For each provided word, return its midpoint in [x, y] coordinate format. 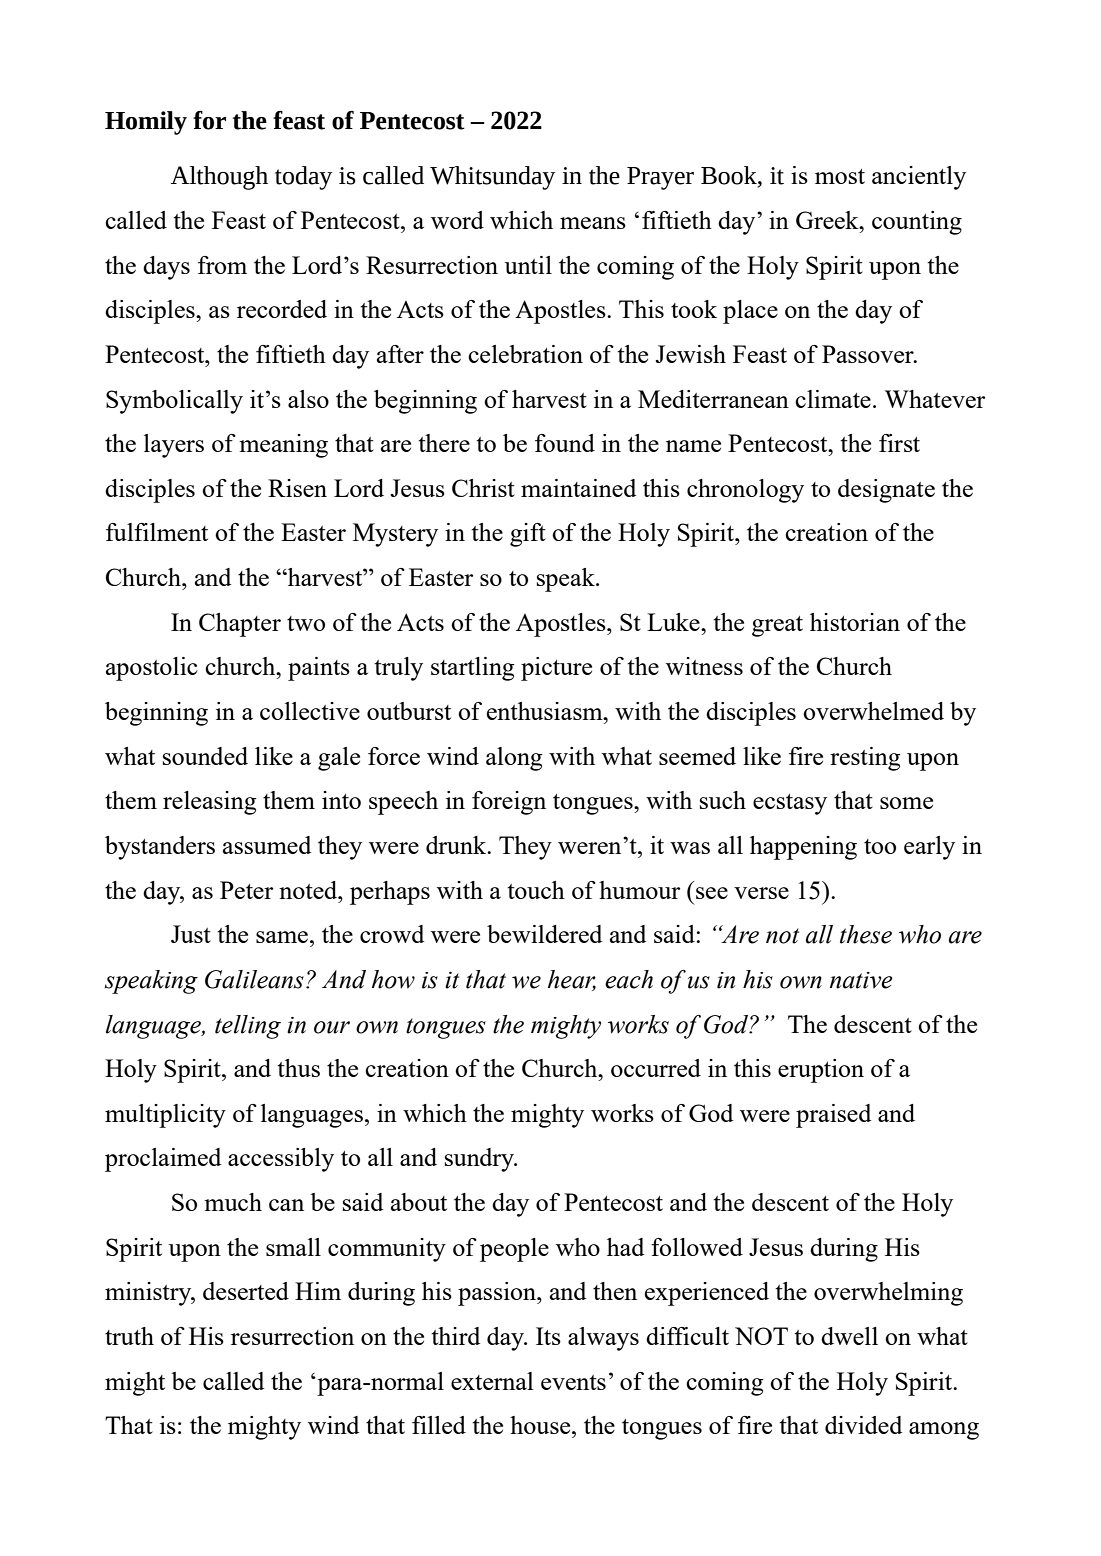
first [899, 443]
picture [556, 669]
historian [855, 622]
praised [833, 1116]
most [840, 176]
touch [536, 890]
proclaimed [163, 1160]
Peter [246, 890]
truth [129, 1336]
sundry [481, 1160]
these [866, 934]
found [565, 443]
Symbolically [174, 402]
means [593, 223]
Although [219, 178]
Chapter [240, 625]
